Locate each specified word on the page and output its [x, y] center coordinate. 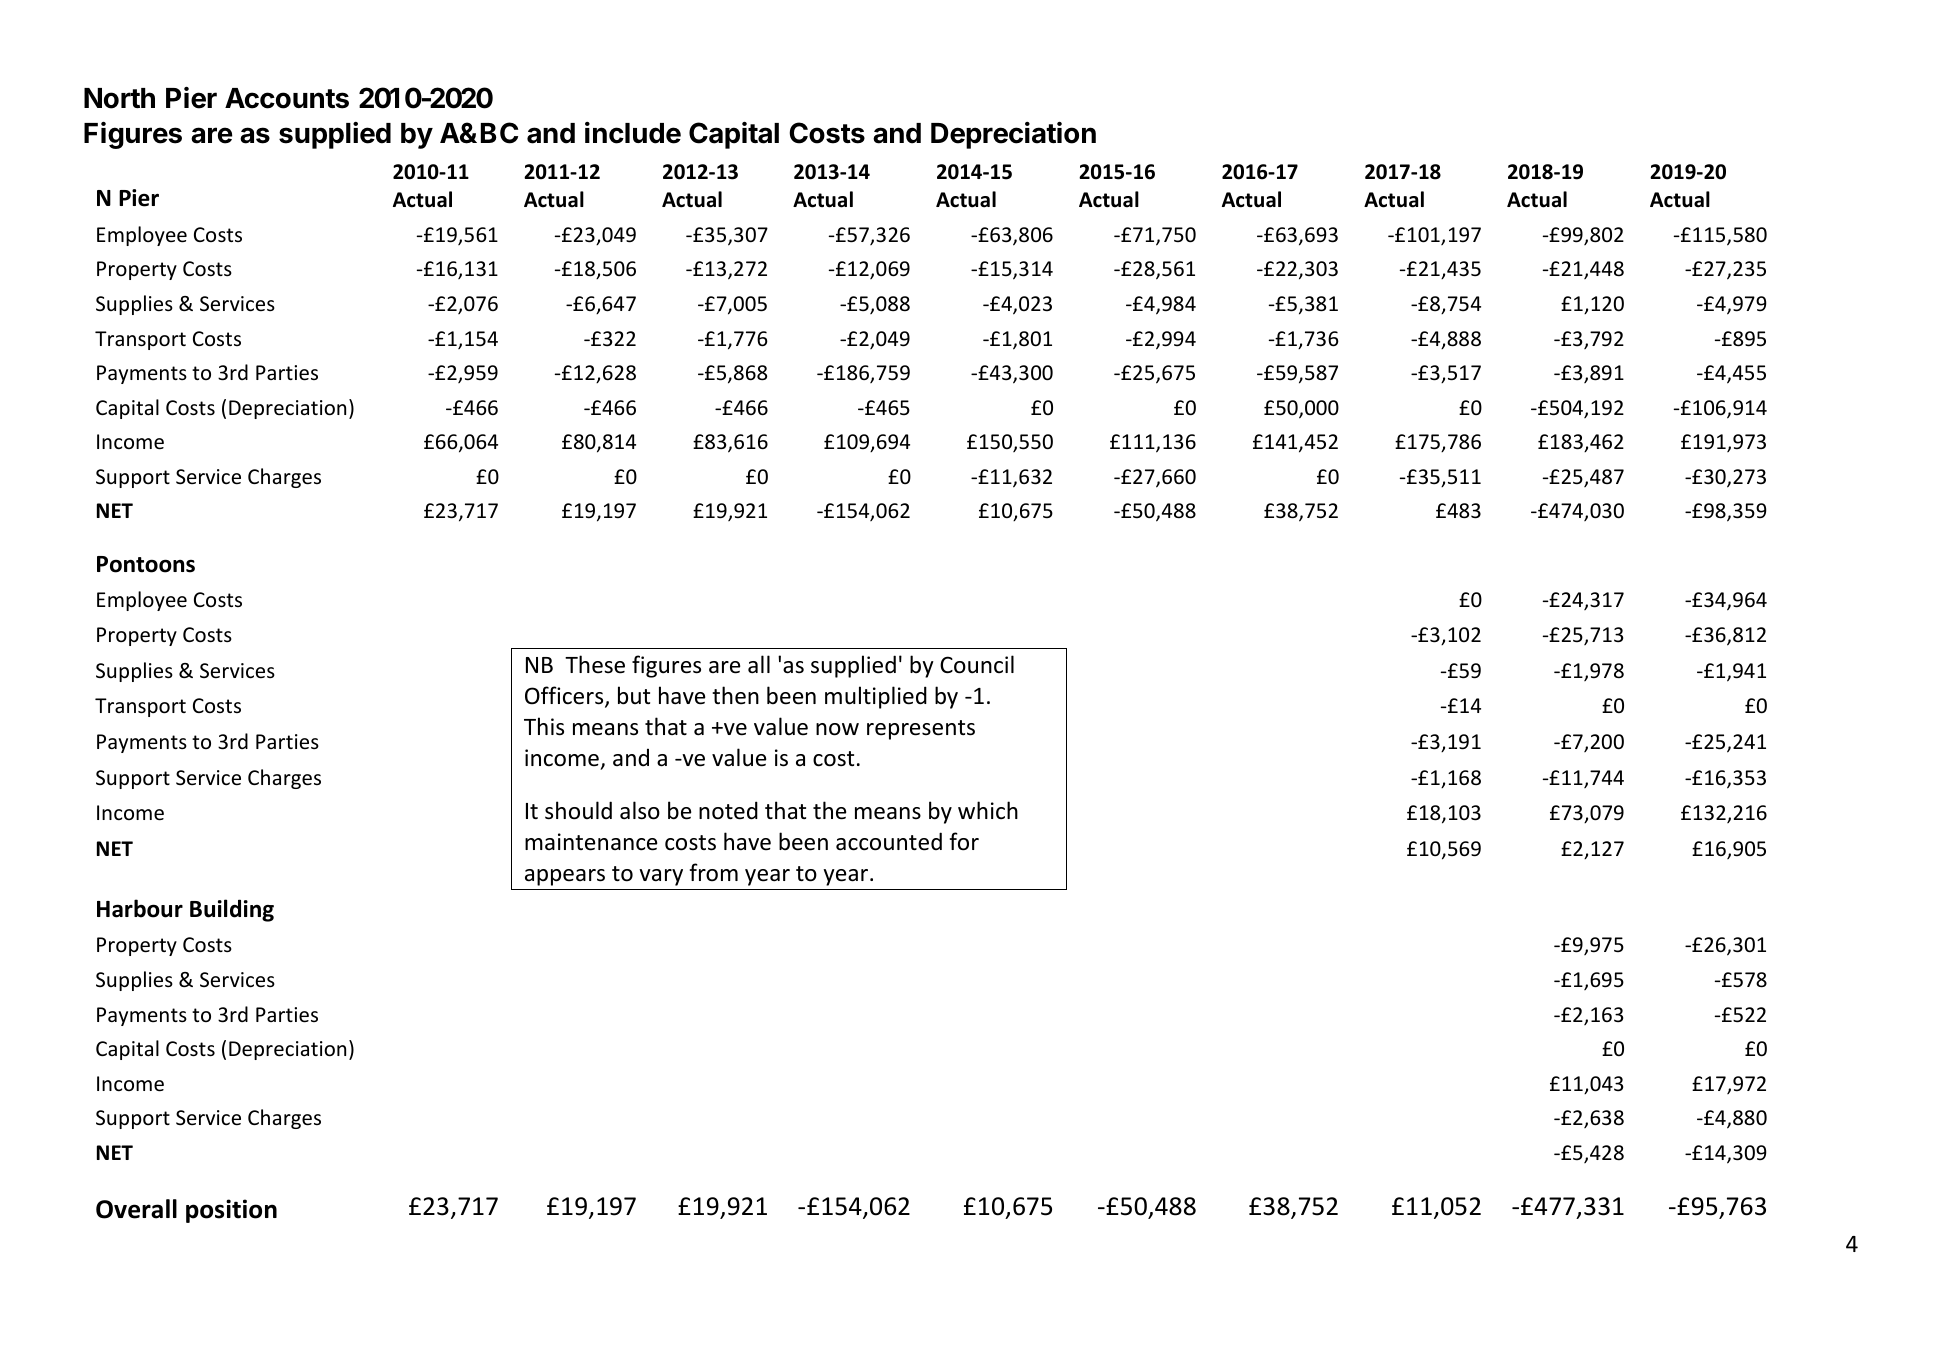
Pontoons [146, 564]
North [119, 98]
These [595, 664]
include [633, 133]
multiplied [876, 697]
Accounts [287, 98]
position [231, 1211]
